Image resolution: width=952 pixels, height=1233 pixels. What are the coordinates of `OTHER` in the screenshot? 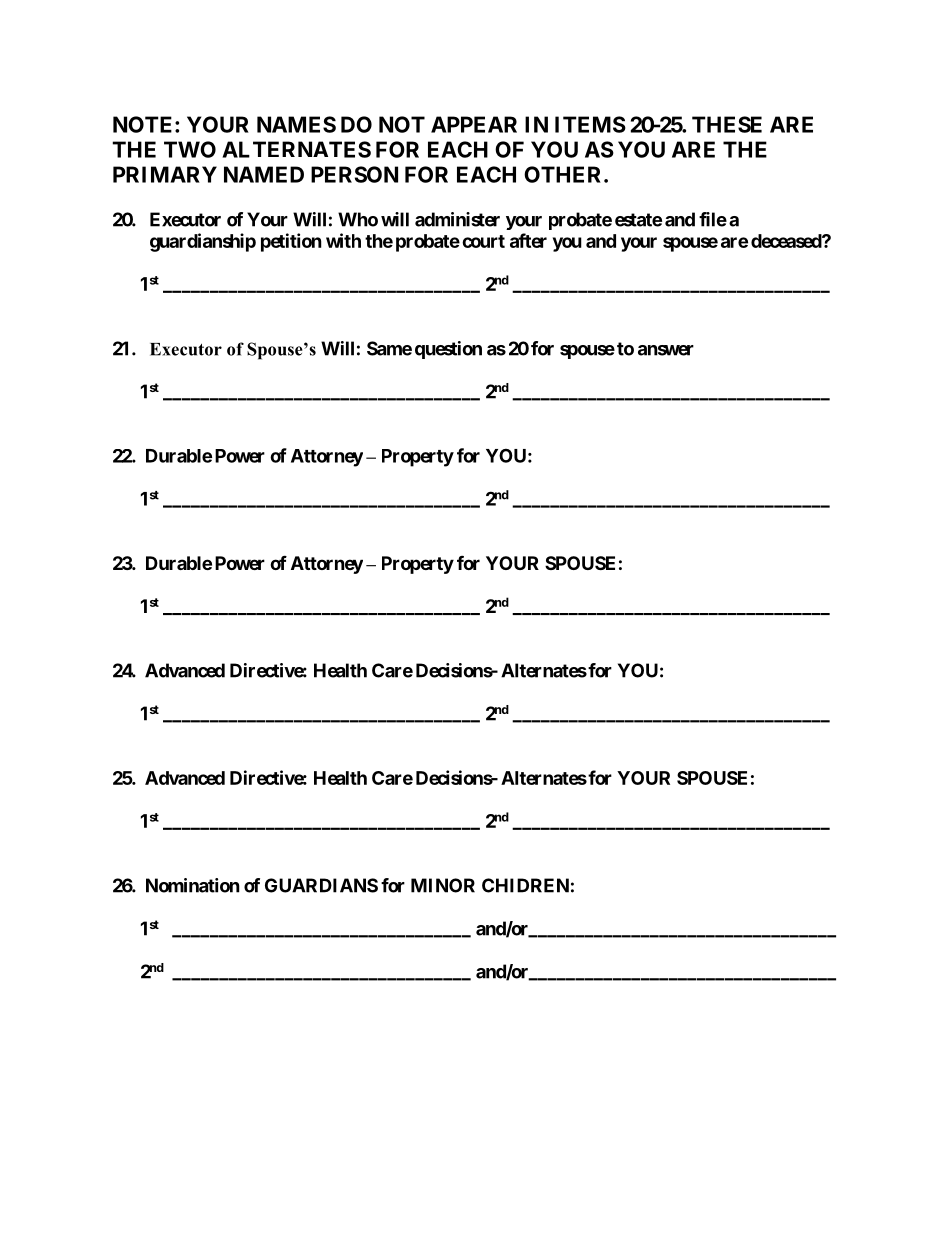 It's located at (564, 174).
